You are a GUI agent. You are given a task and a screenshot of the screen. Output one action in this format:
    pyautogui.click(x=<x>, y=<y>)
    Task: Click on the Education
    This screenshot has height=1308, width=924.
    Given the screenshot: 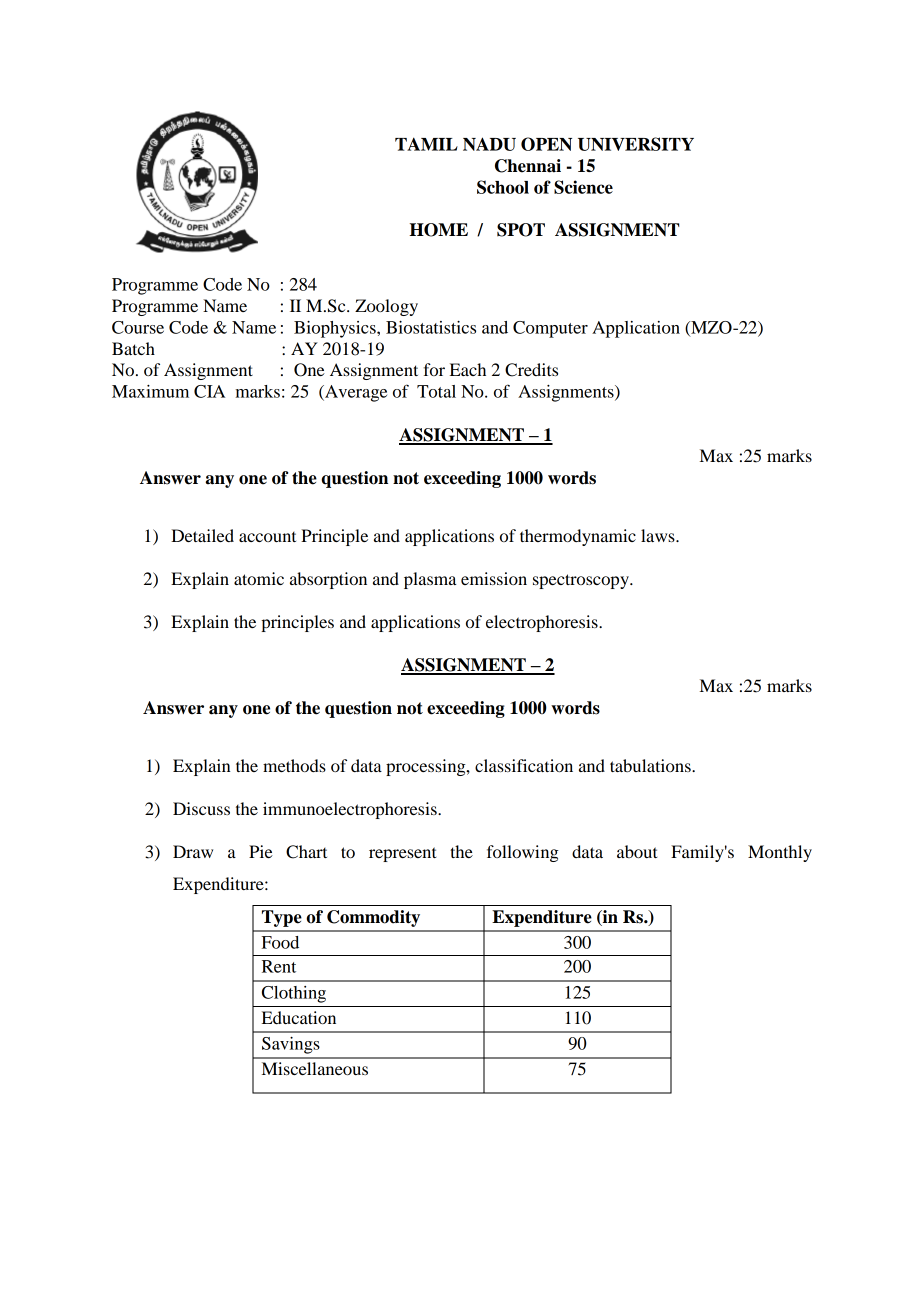 What is the action you would take?
    pyautogui.click(x=299, y=1017)
